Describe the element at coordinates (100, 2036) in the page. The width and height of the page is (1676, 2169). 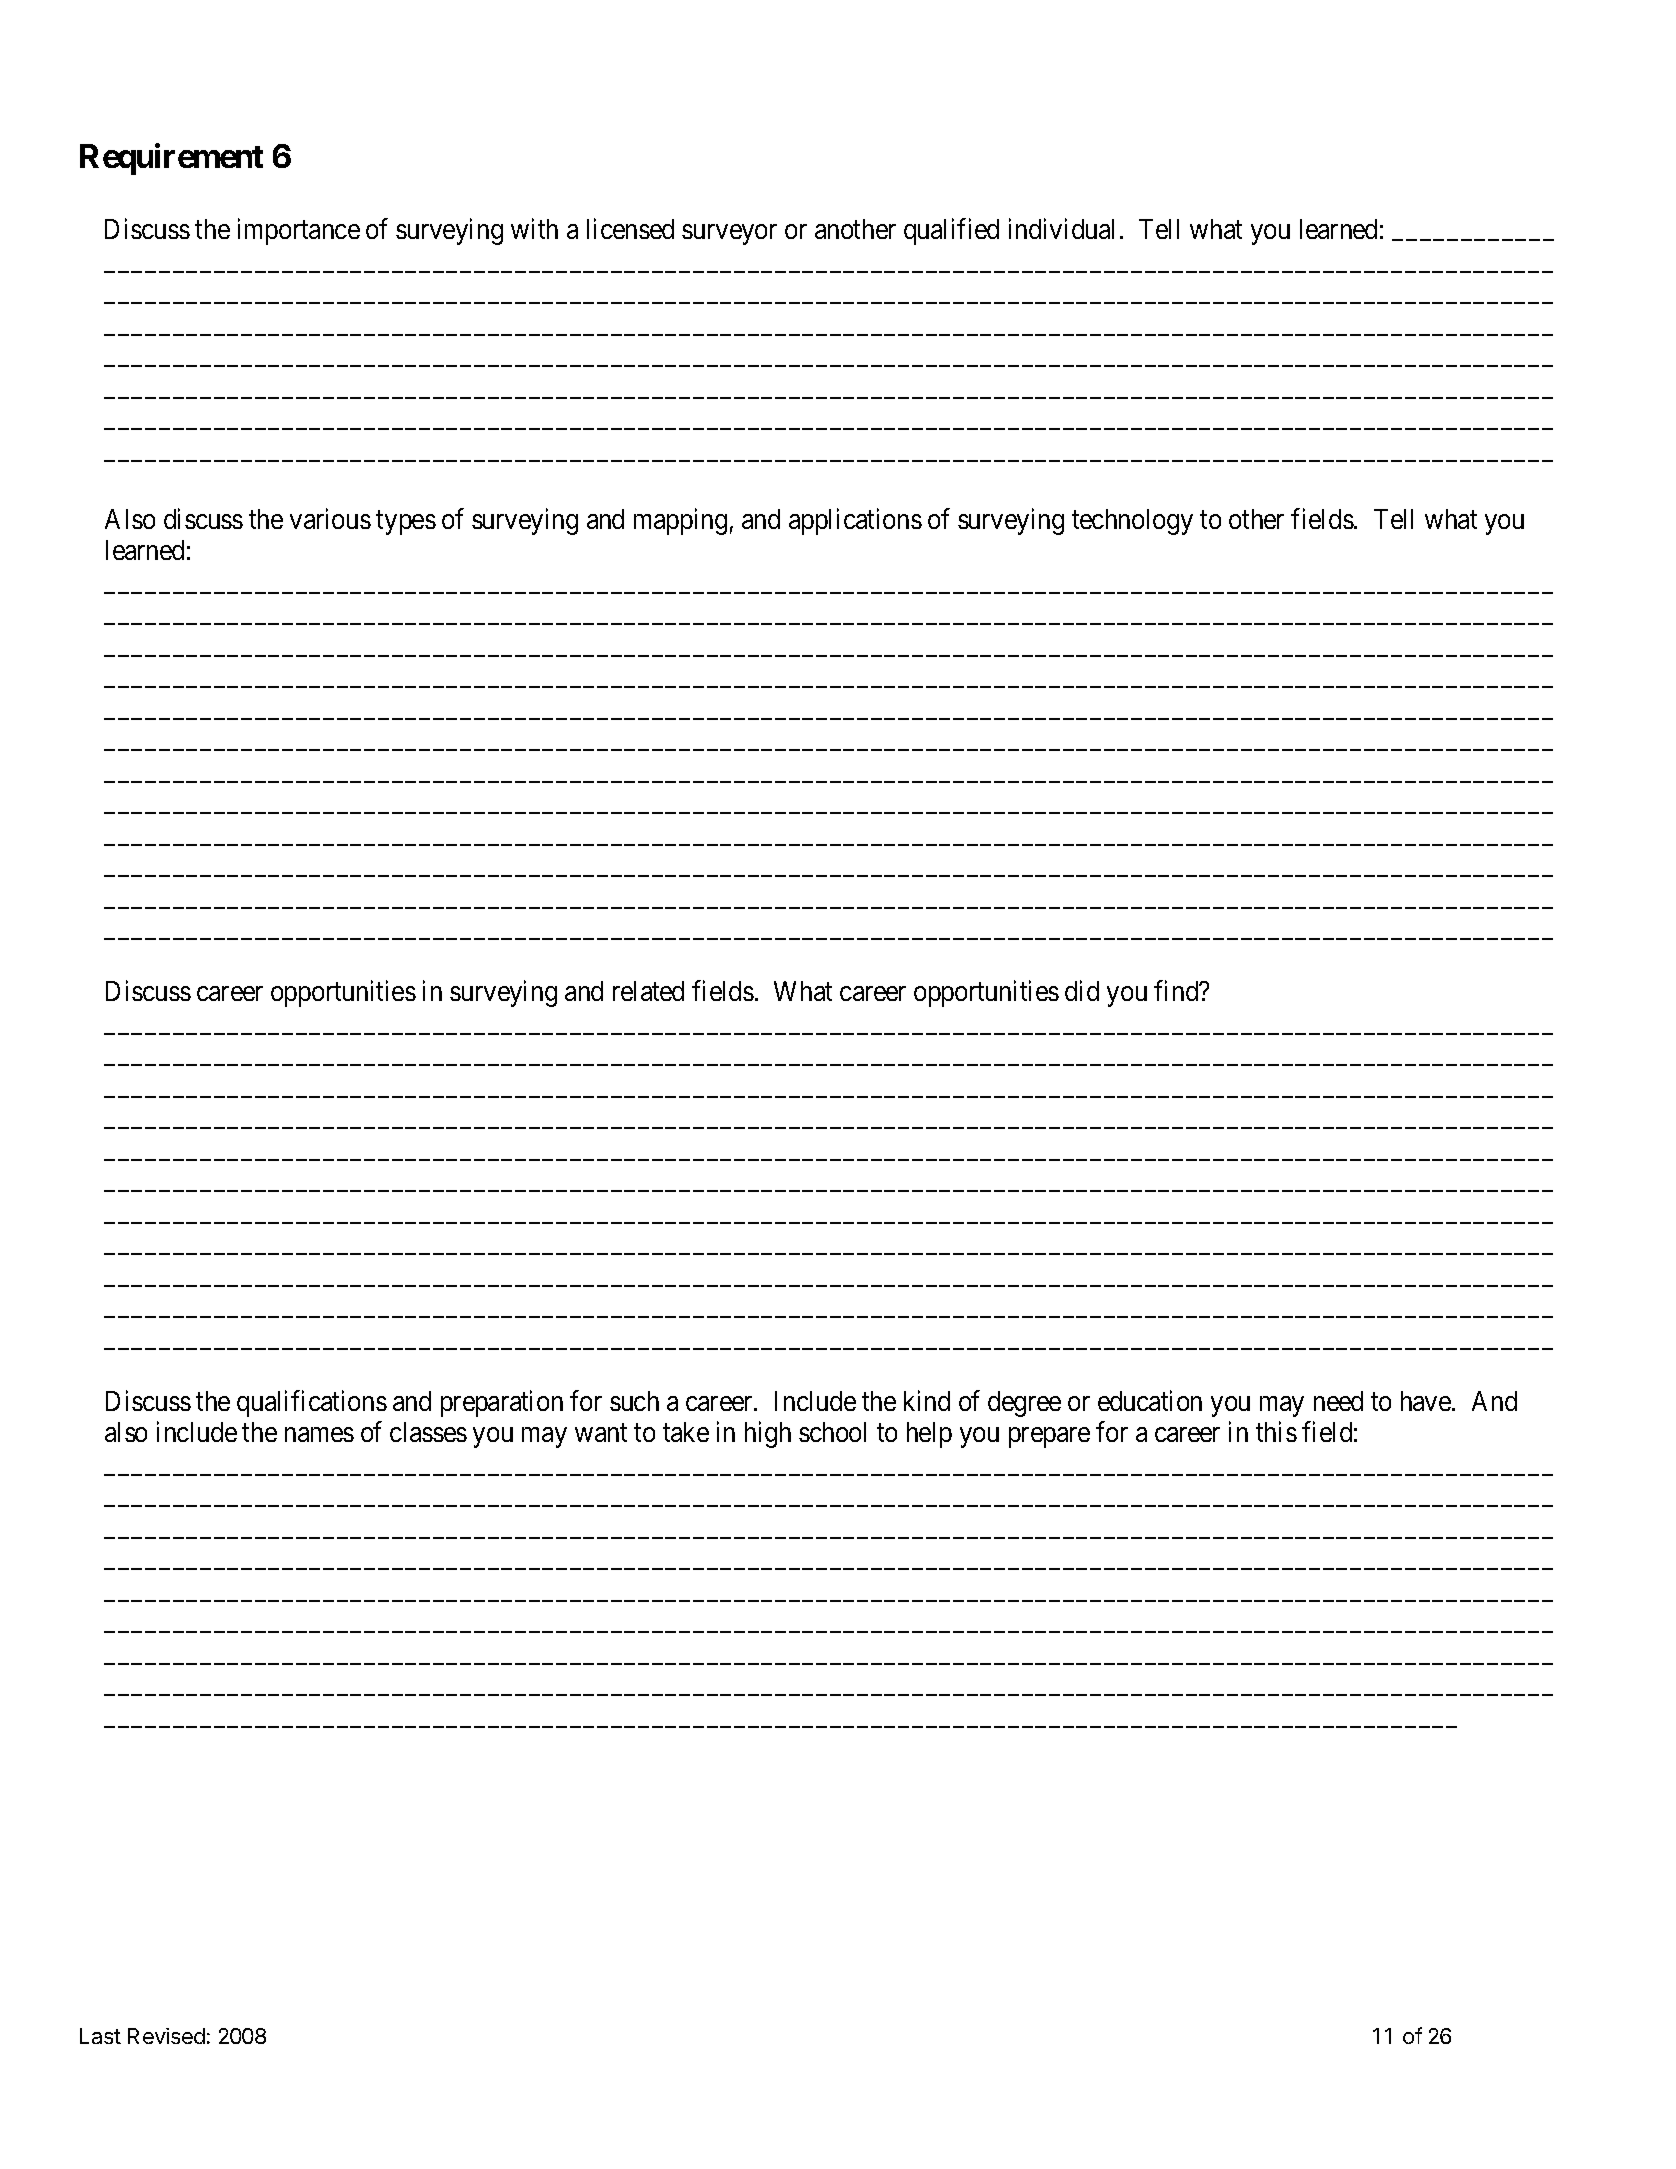
I see `Last` at that location.
